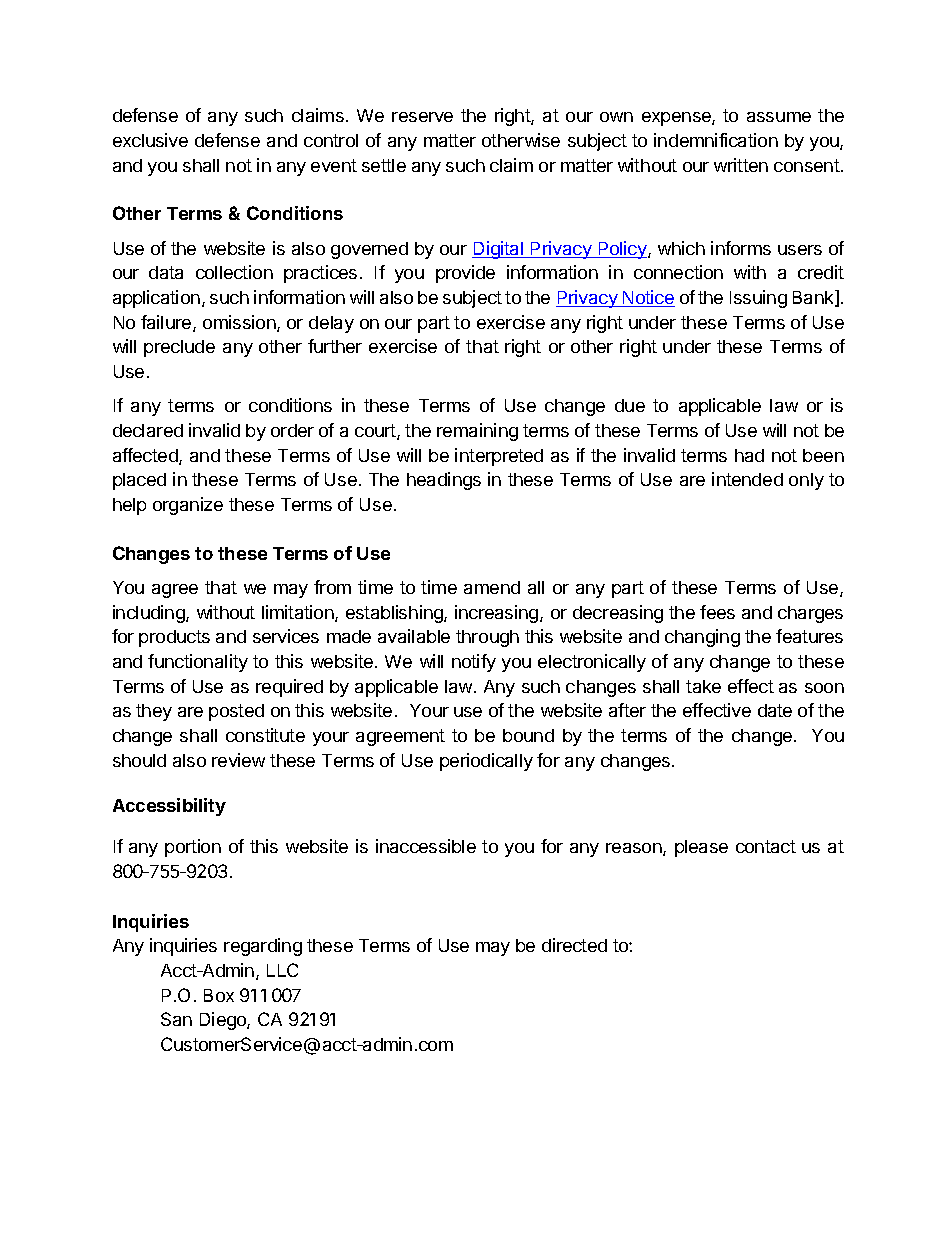  Describe the element at coordinates (422, 117) in the image. I see `reserve` at that location.
